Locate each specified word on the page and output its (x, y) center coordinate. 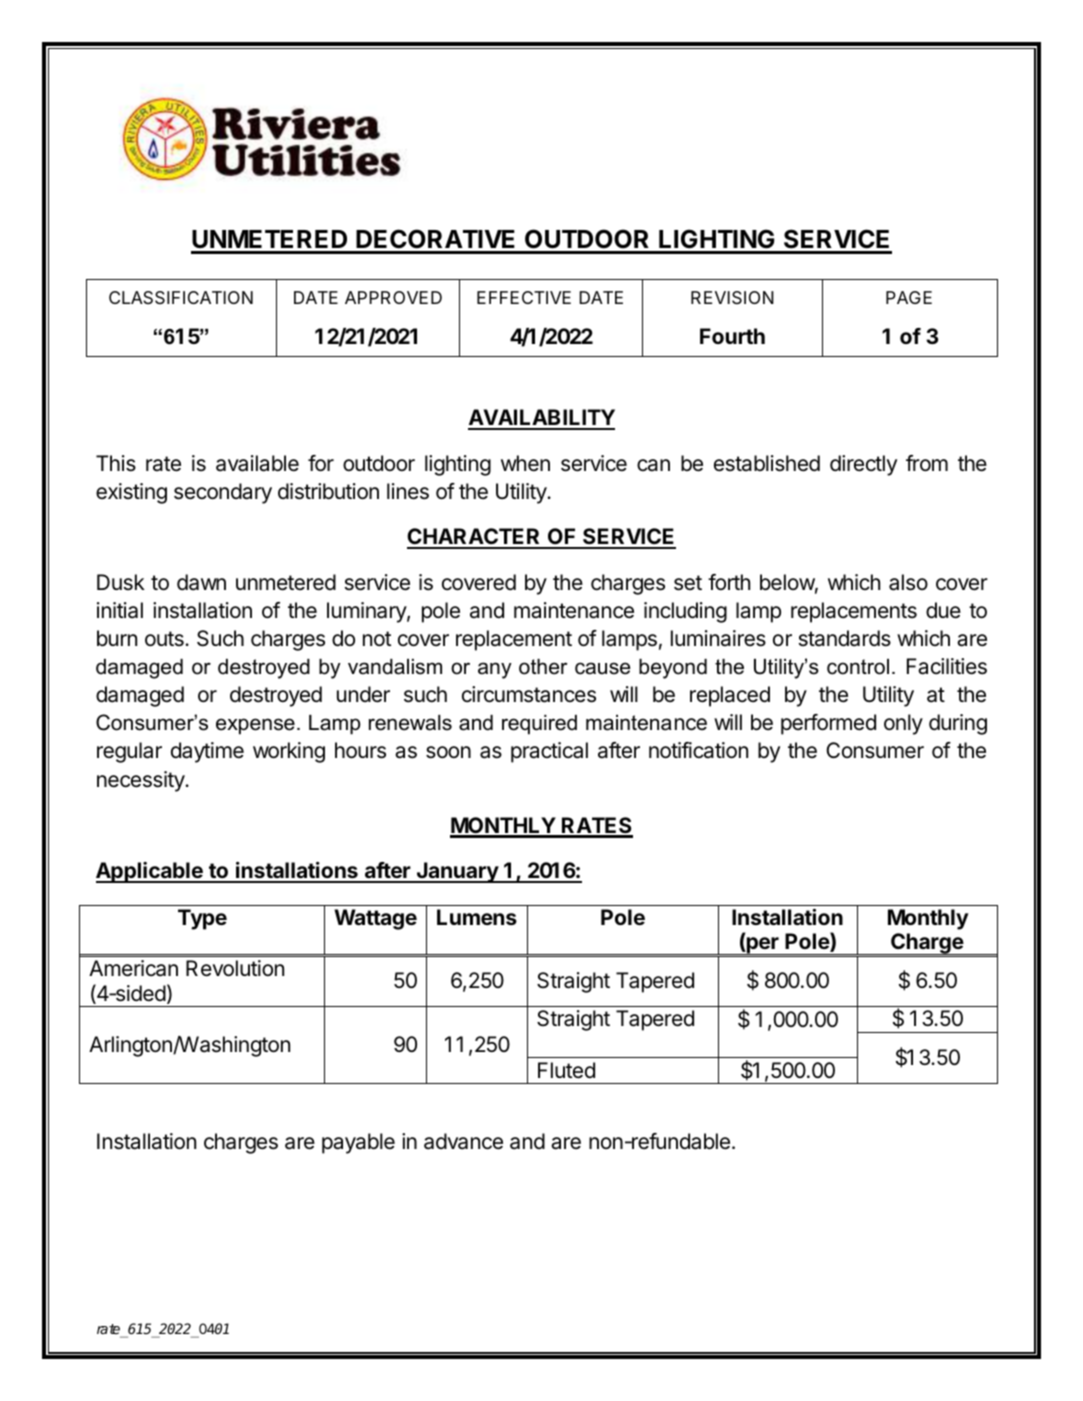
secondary (223, 493)
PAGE (909, 297)
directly (863, 465)
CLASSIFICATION (181, 297)
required (539, 725)
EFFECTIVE (524, 297)
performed (828, 724)
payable (358, 1143)
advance (463, 1141)
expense (255, 726)
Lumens (477, 917)
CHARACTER (475, 538)
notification (698, 750)
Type (202, 919)
